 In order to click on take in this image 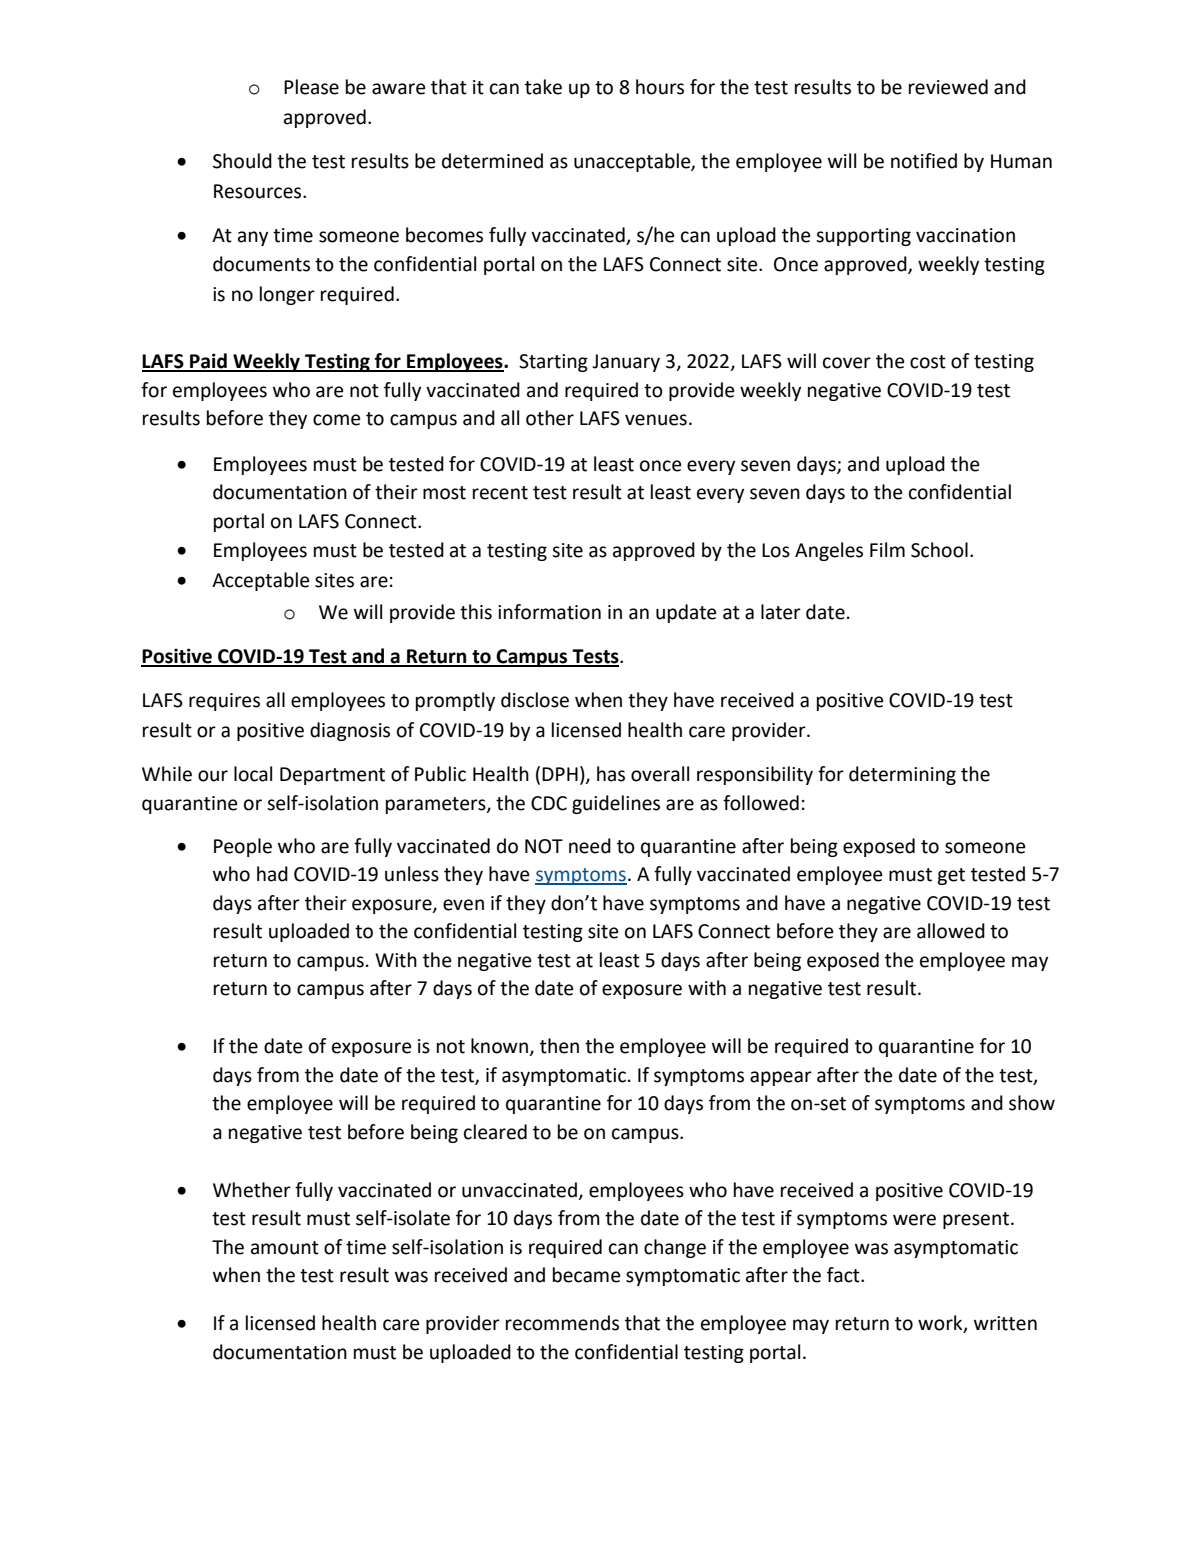, I will do `click(543, 87)`.
